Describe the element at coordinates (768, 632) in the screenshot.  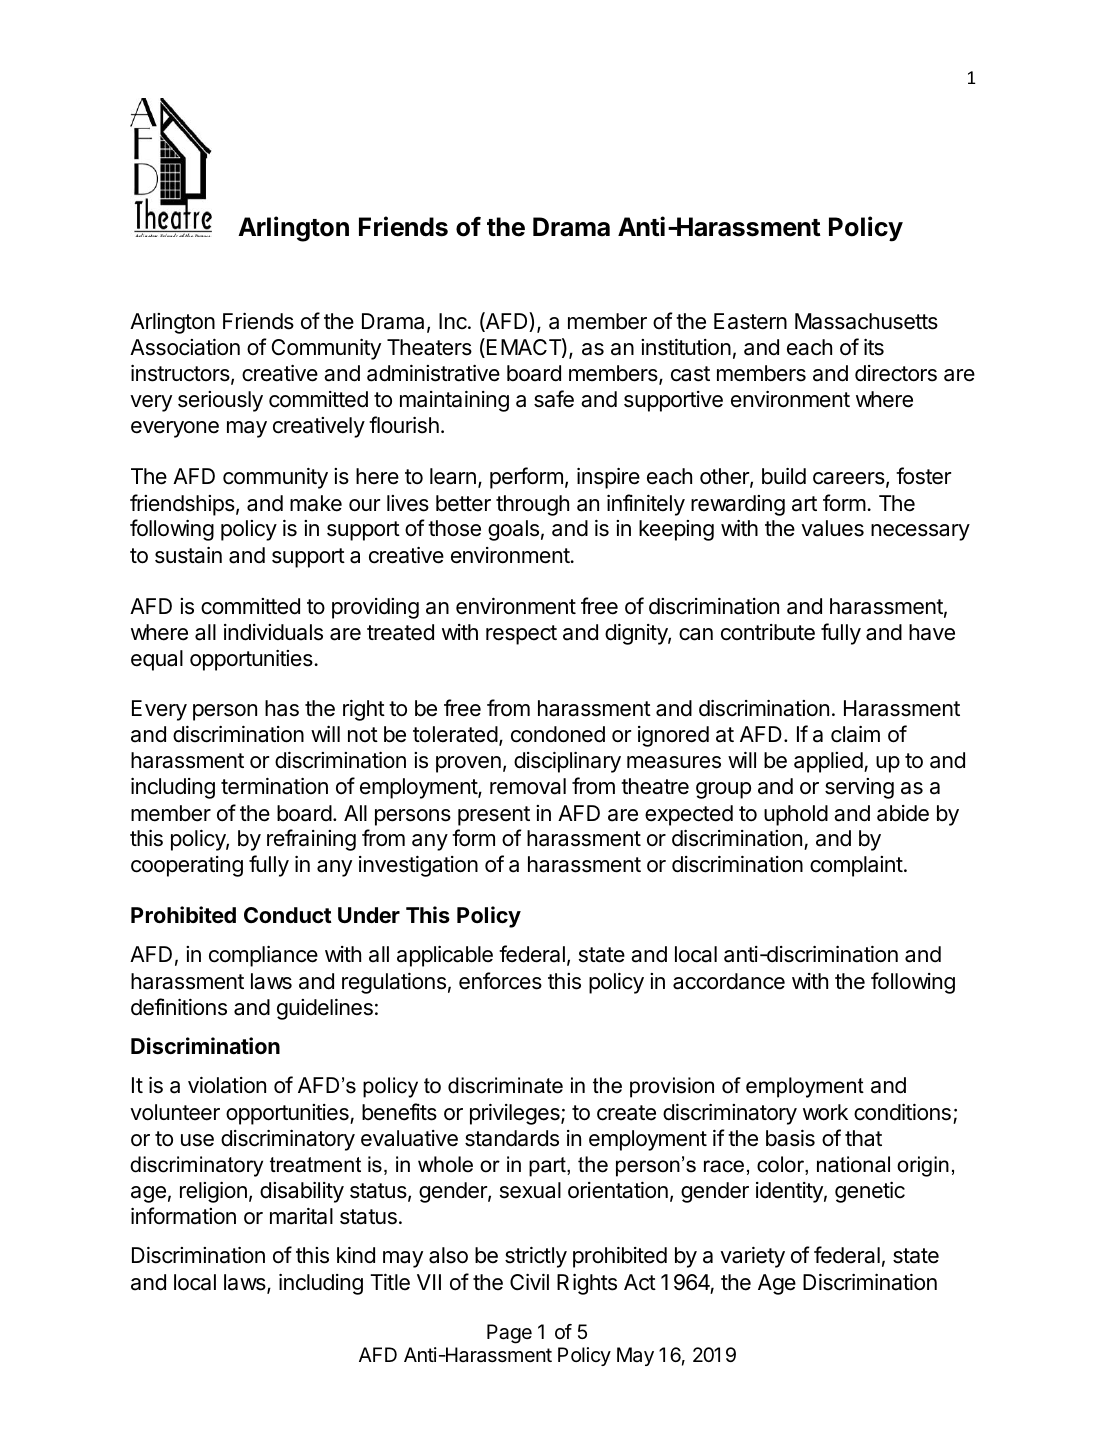
I see `contribute` at that location.
